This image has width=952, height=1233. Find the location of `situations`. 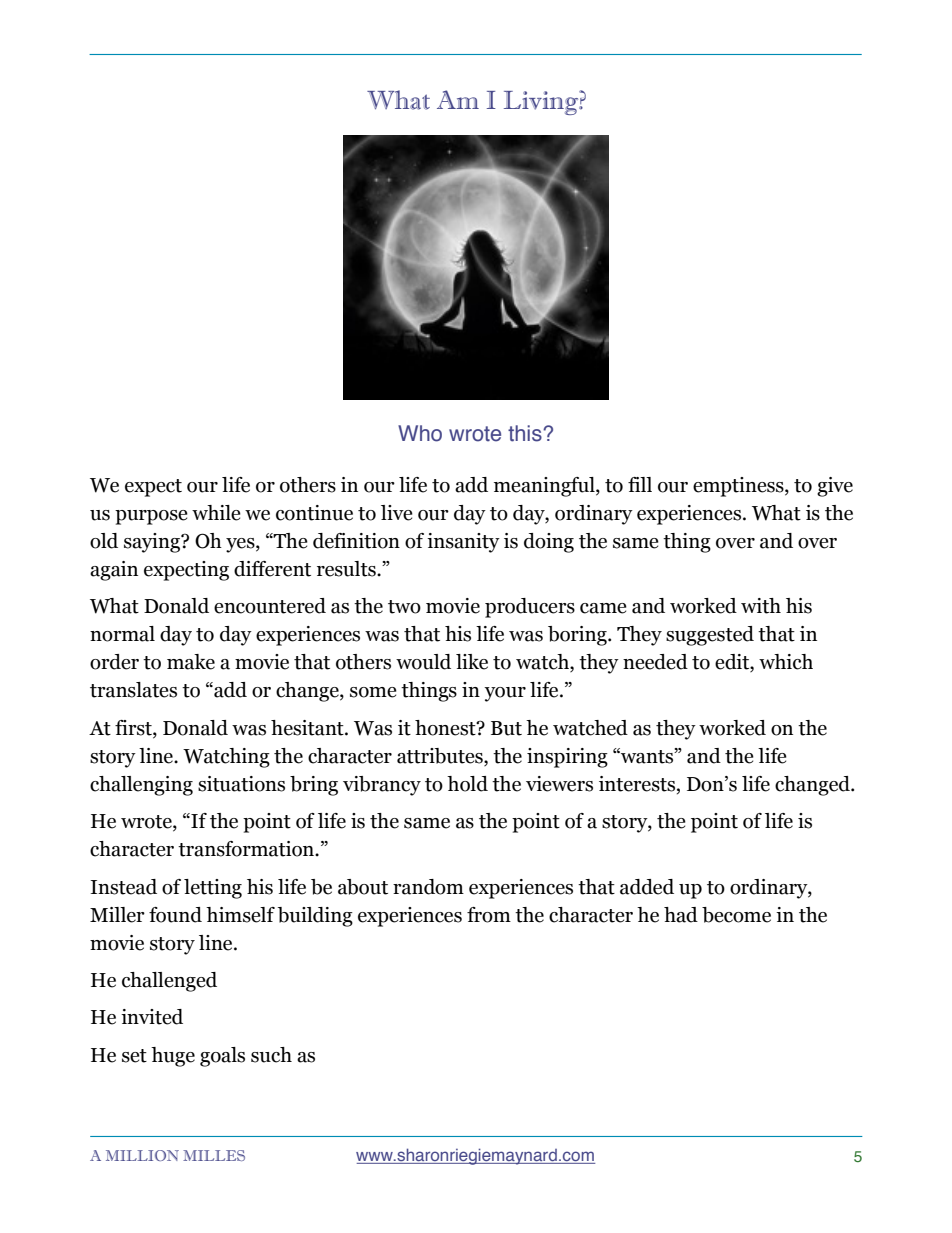

situations is located at coordinates (241, 784).
